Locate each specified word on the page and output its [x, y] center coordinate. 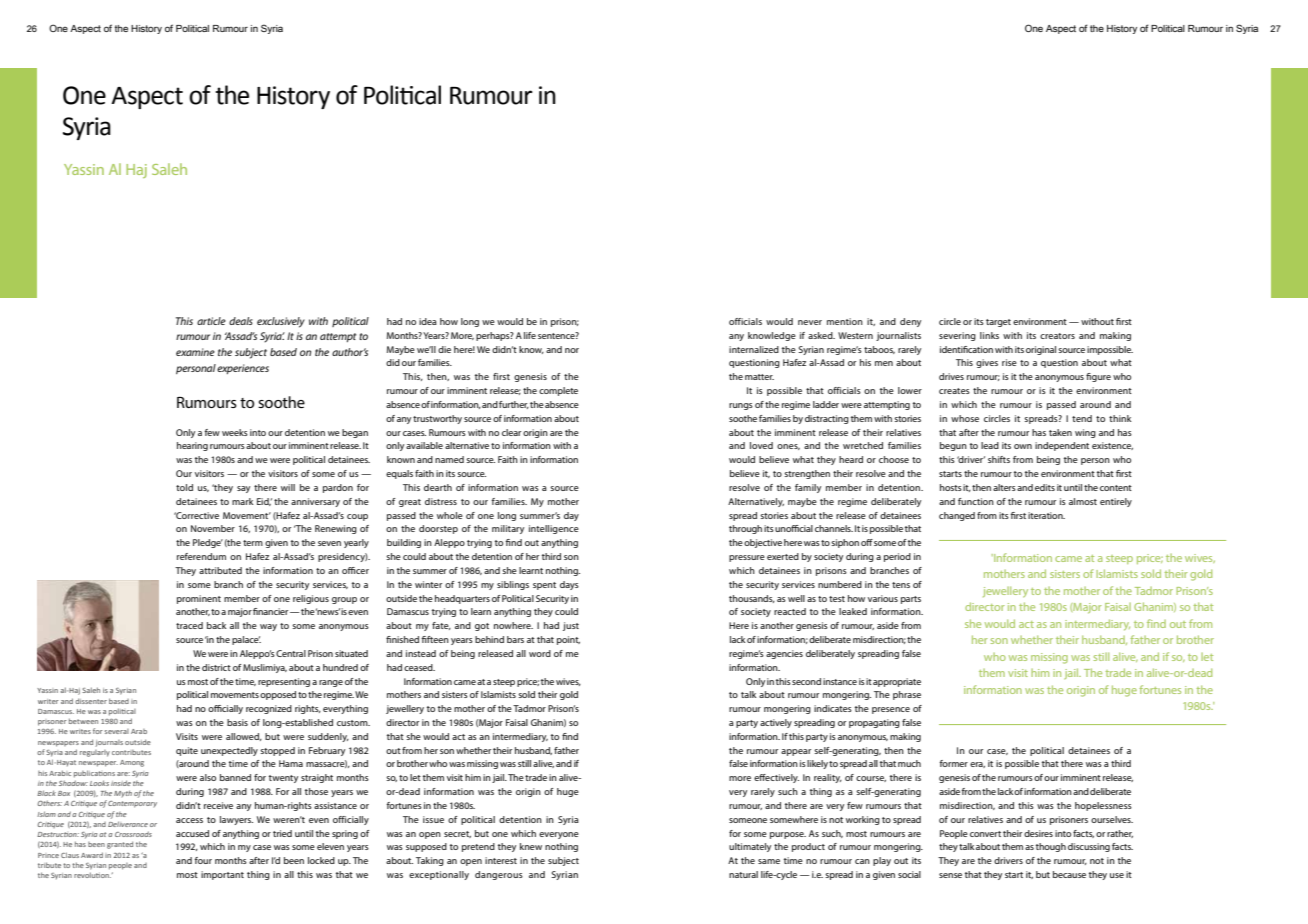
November [213, 528]
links [989, 335]
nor [572, 350]
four [203, 860]
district [216, 667]
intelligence [554, 529]
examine [195, 352]
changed [957, 516]
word [540, 653]
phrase [907, 695]
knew [531, 846]
